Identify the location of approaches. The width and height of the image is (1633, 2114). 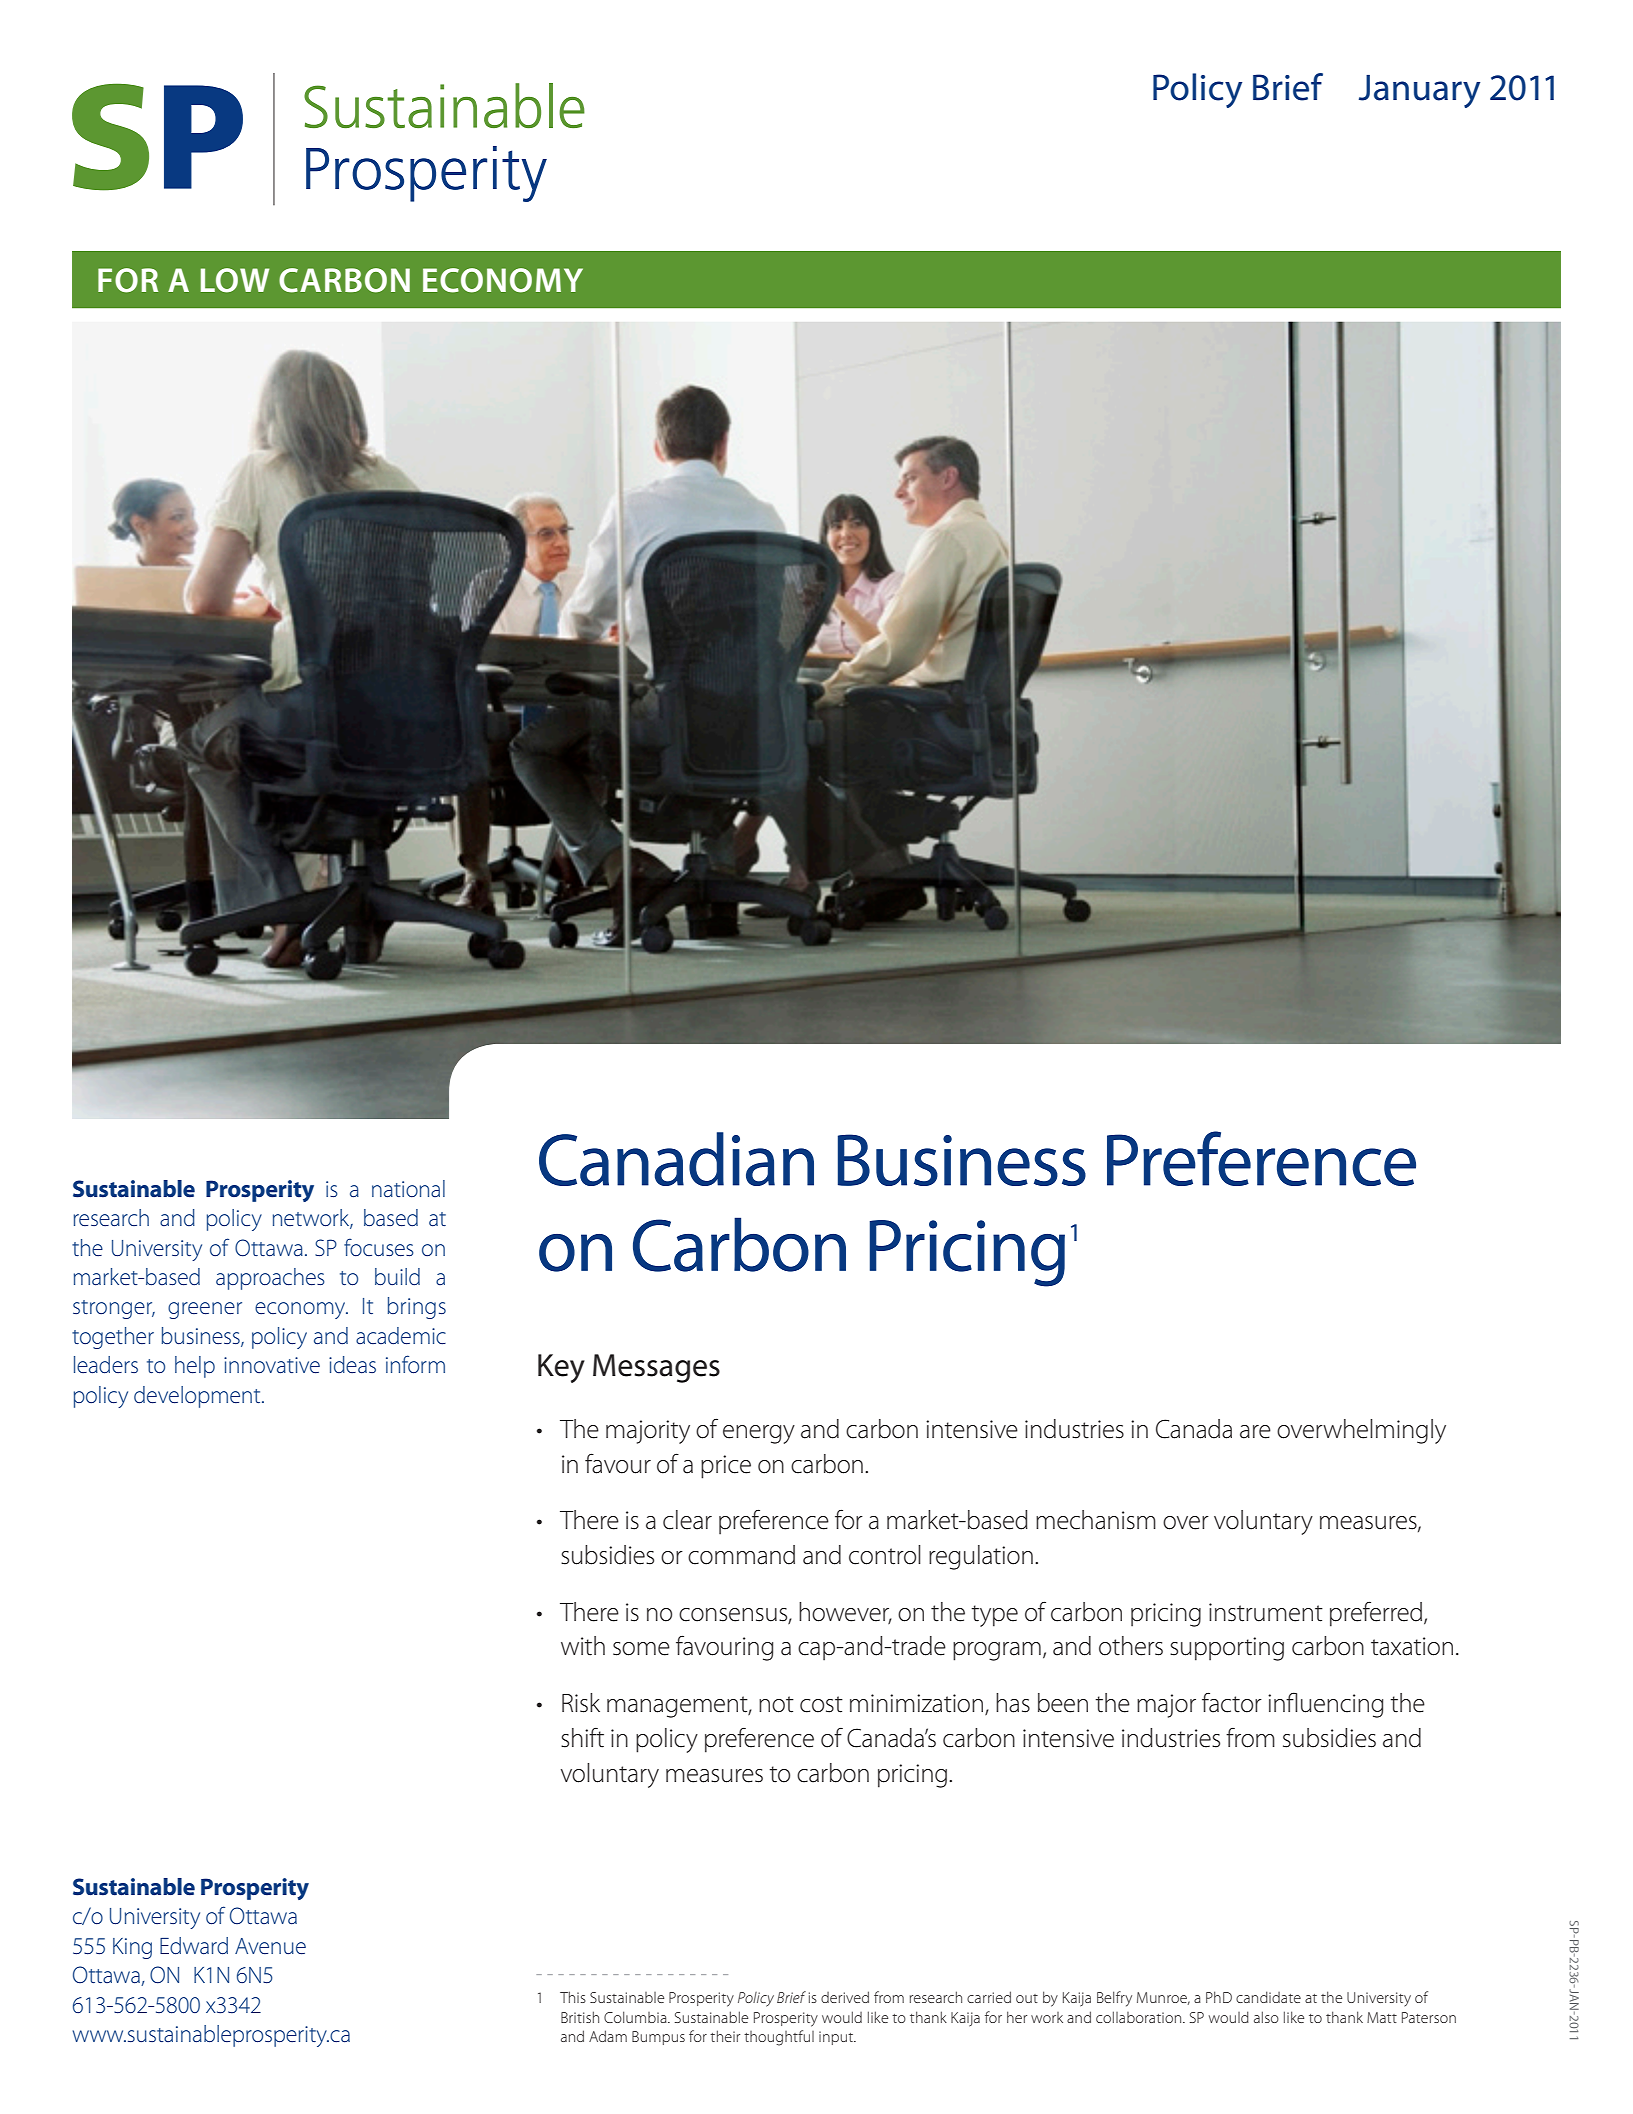
(270, 1279).
